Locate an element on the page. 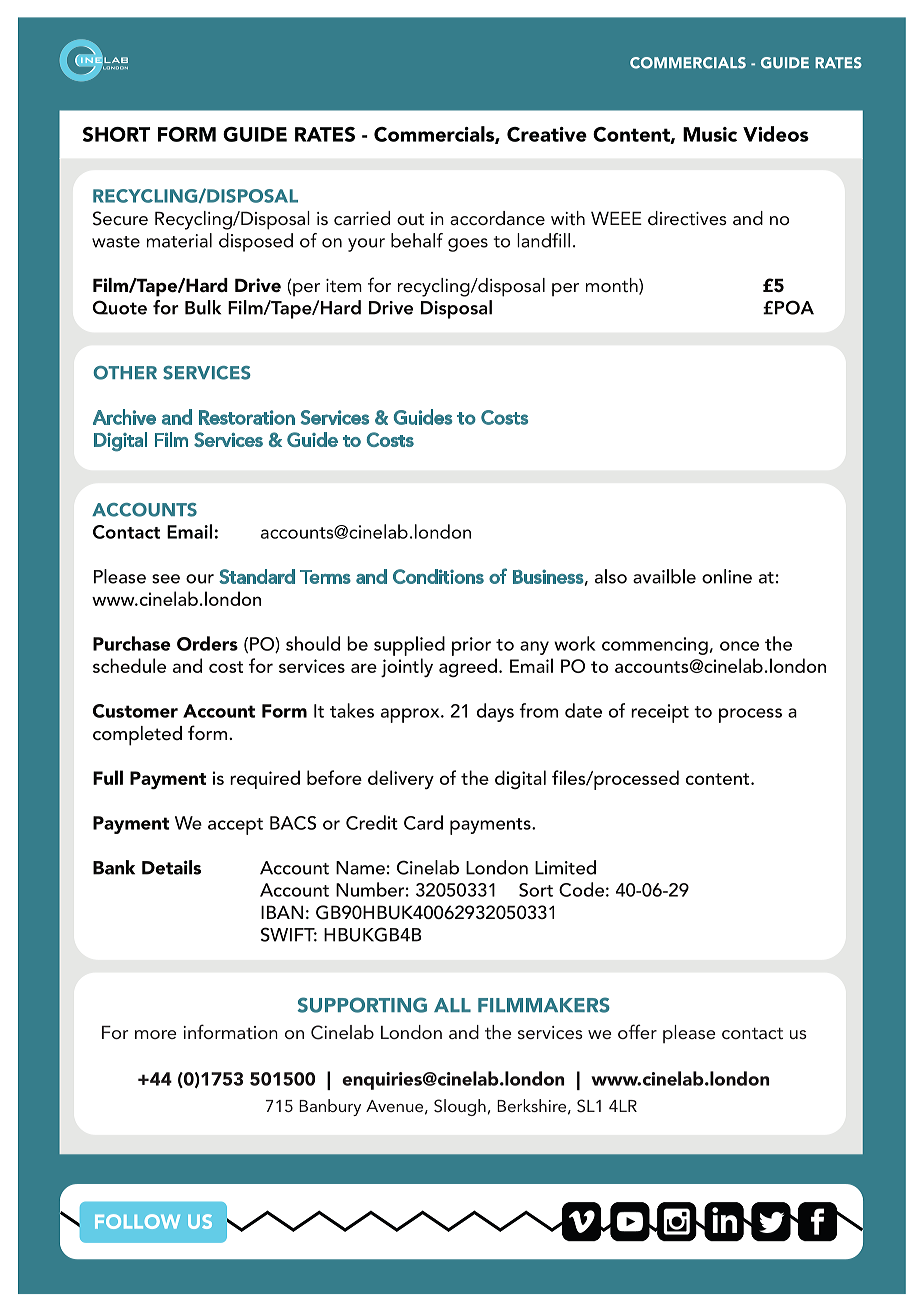 The width and height of the page is (924, 1308). online is located at coordinates (727, 576).
